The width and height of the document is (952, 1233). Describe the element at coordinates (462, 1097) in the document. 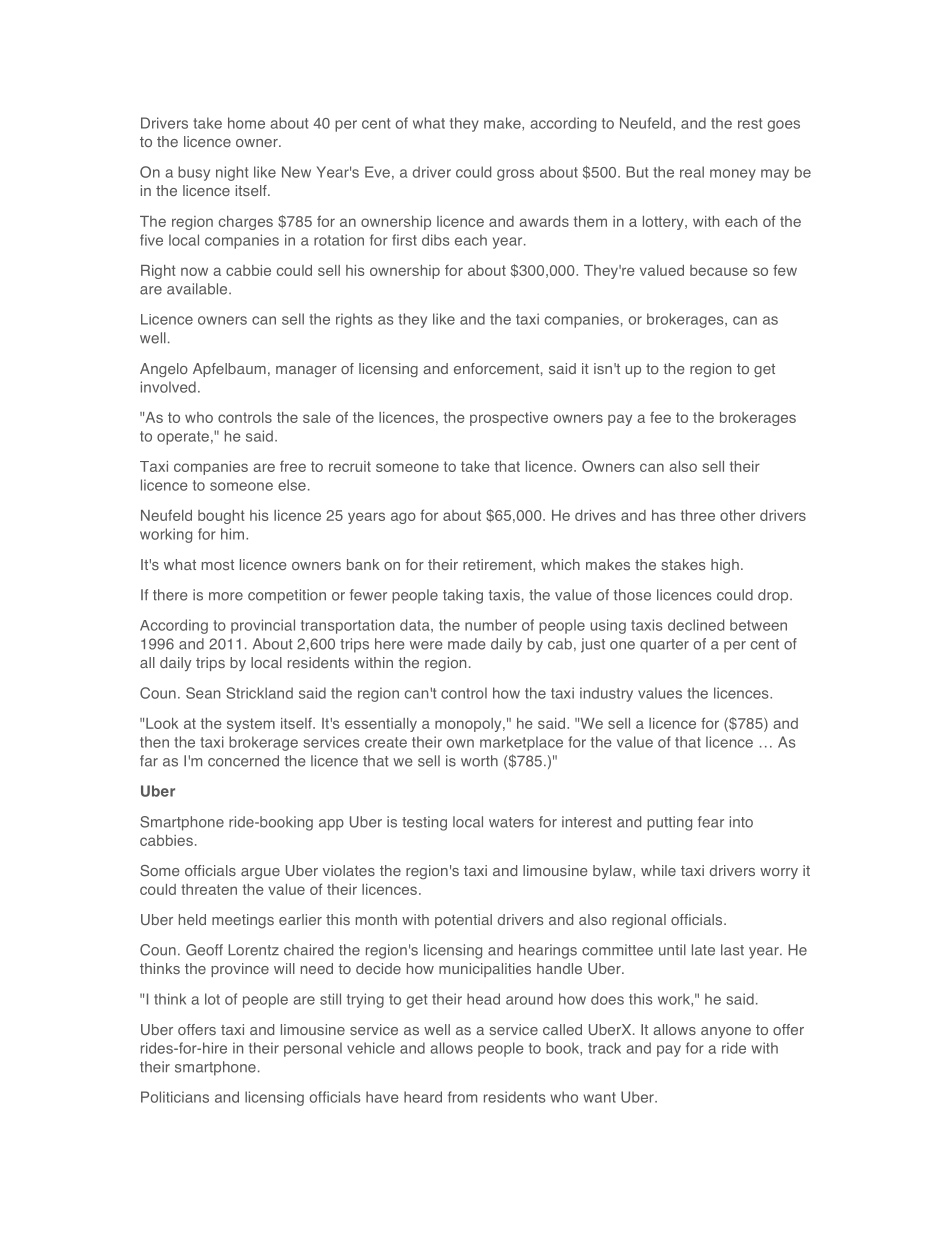

I see `from` at that location.
